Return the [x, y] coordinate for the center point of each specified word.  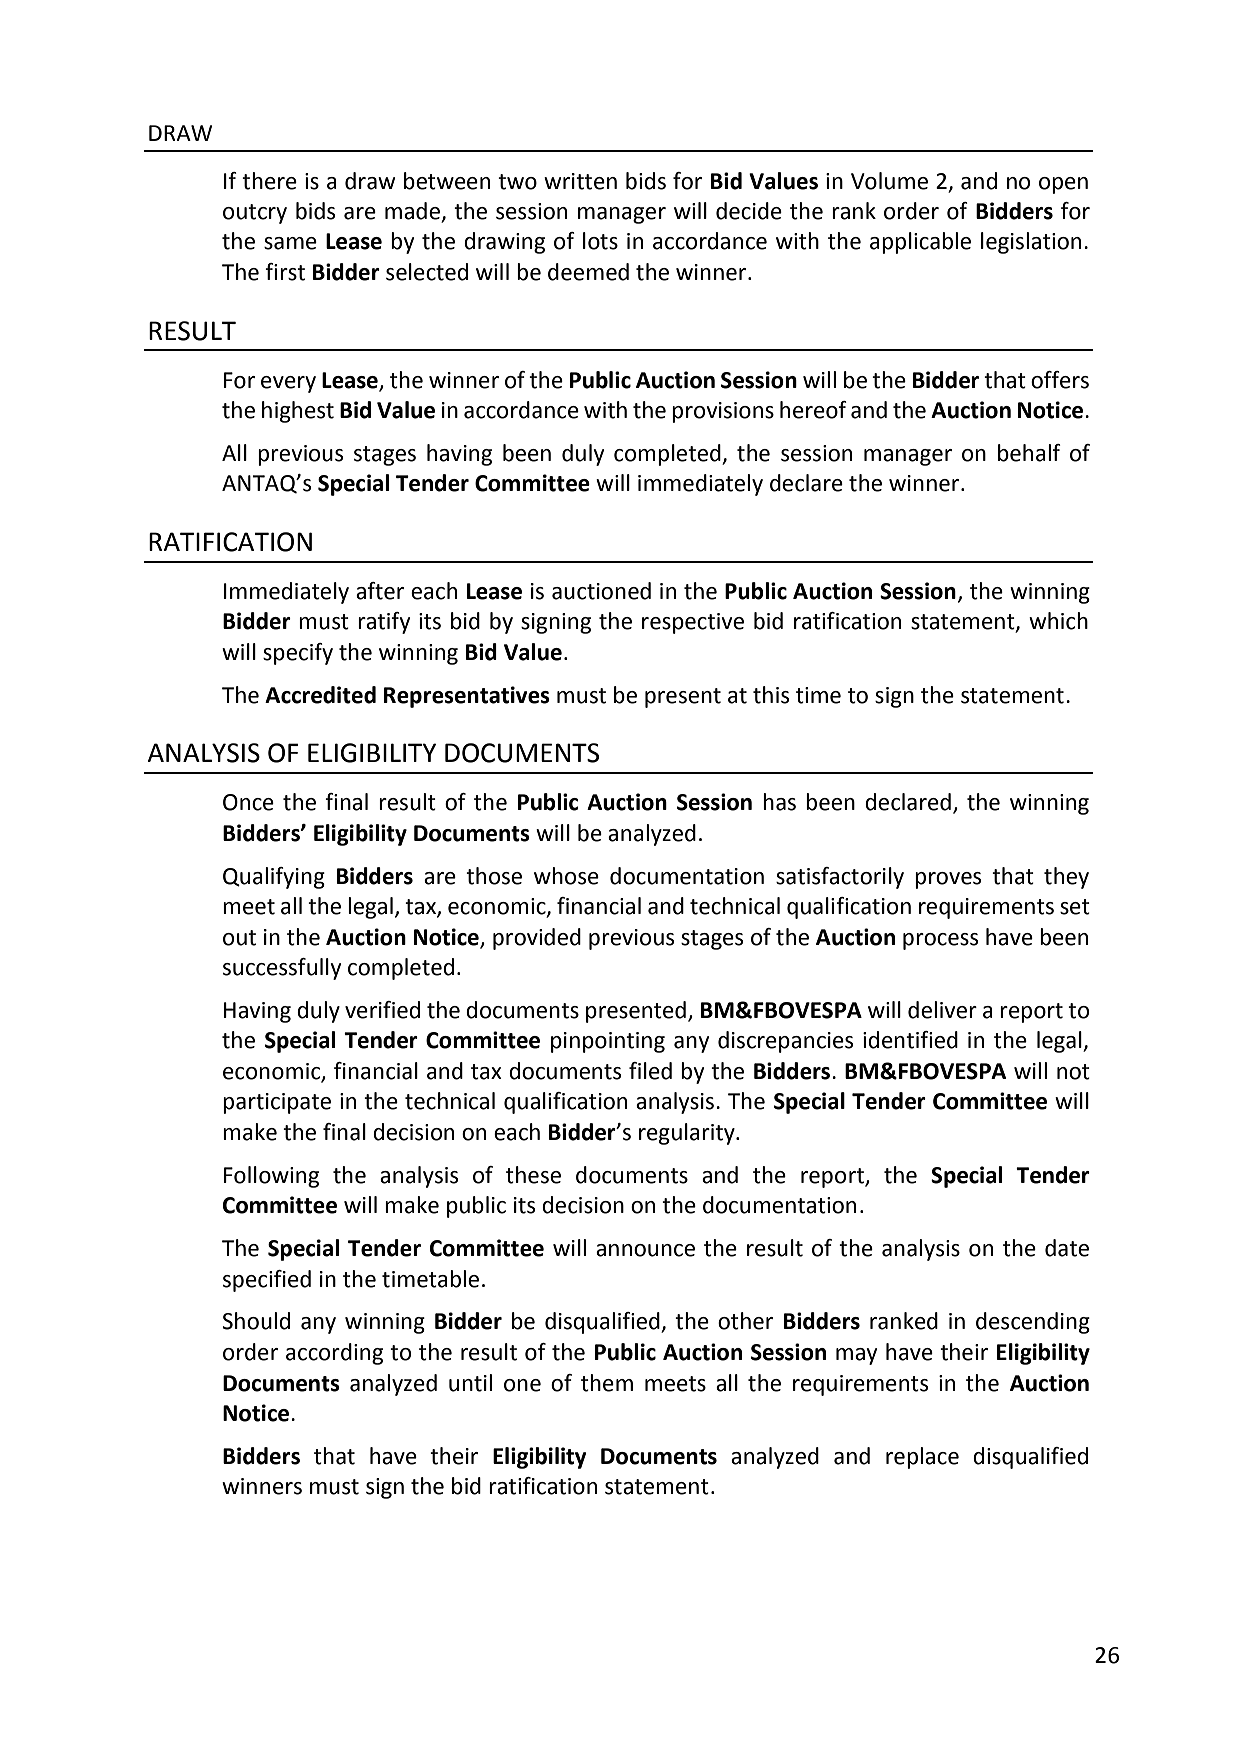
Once [248, 802]
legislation [1031, 243]
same [290, 243]
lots [600, 241]
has [779, 802]
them [607, 1383]
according [334, 1354]
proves [948, 880]
